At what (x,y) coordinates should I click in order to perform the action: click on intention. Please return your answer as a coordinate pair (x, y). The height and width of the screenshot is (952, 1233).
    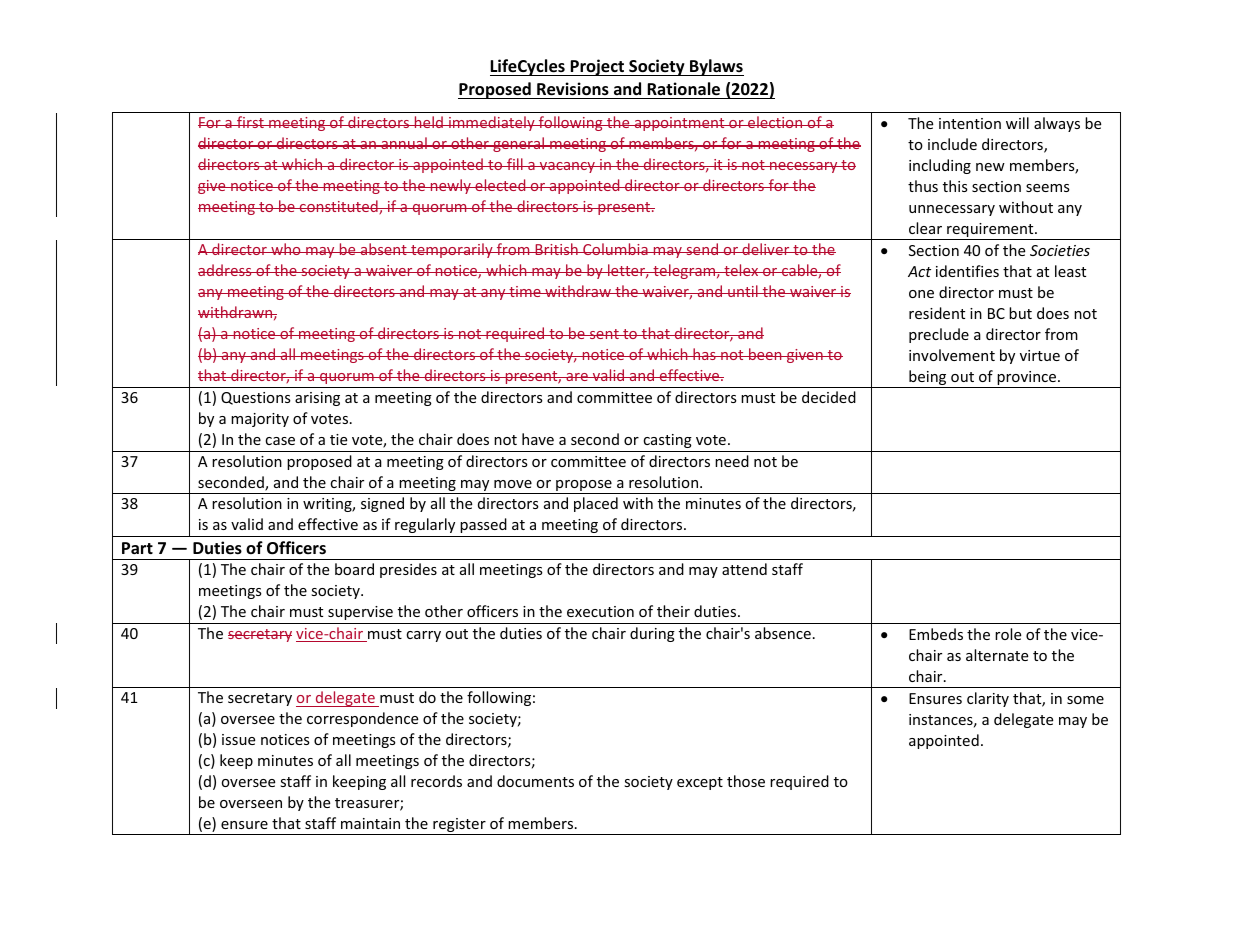
    Looking at the image, I should click on (970, 123).
